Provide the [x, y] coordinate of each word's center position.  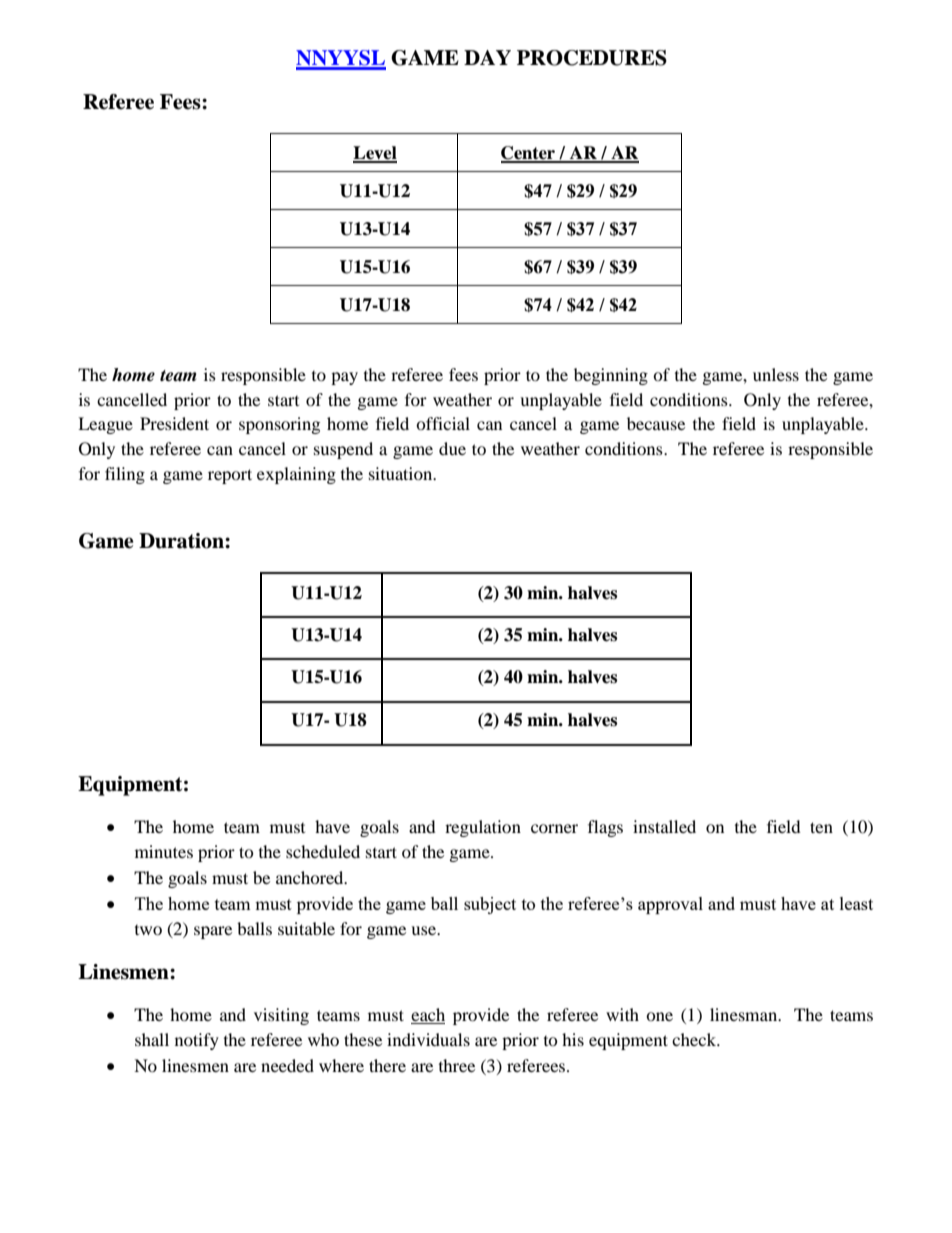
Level [375, 154]
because [656, 423]
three [457, 1065]
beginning [611, 376]
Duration [182, 541]
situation [402, 473]
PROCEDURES [592, 58]
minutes [164, 851]
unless [776, 374]
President [174, 423]
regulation [483, 828]
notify [197, 1041]
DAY [487, 57]
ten [821, 827]
